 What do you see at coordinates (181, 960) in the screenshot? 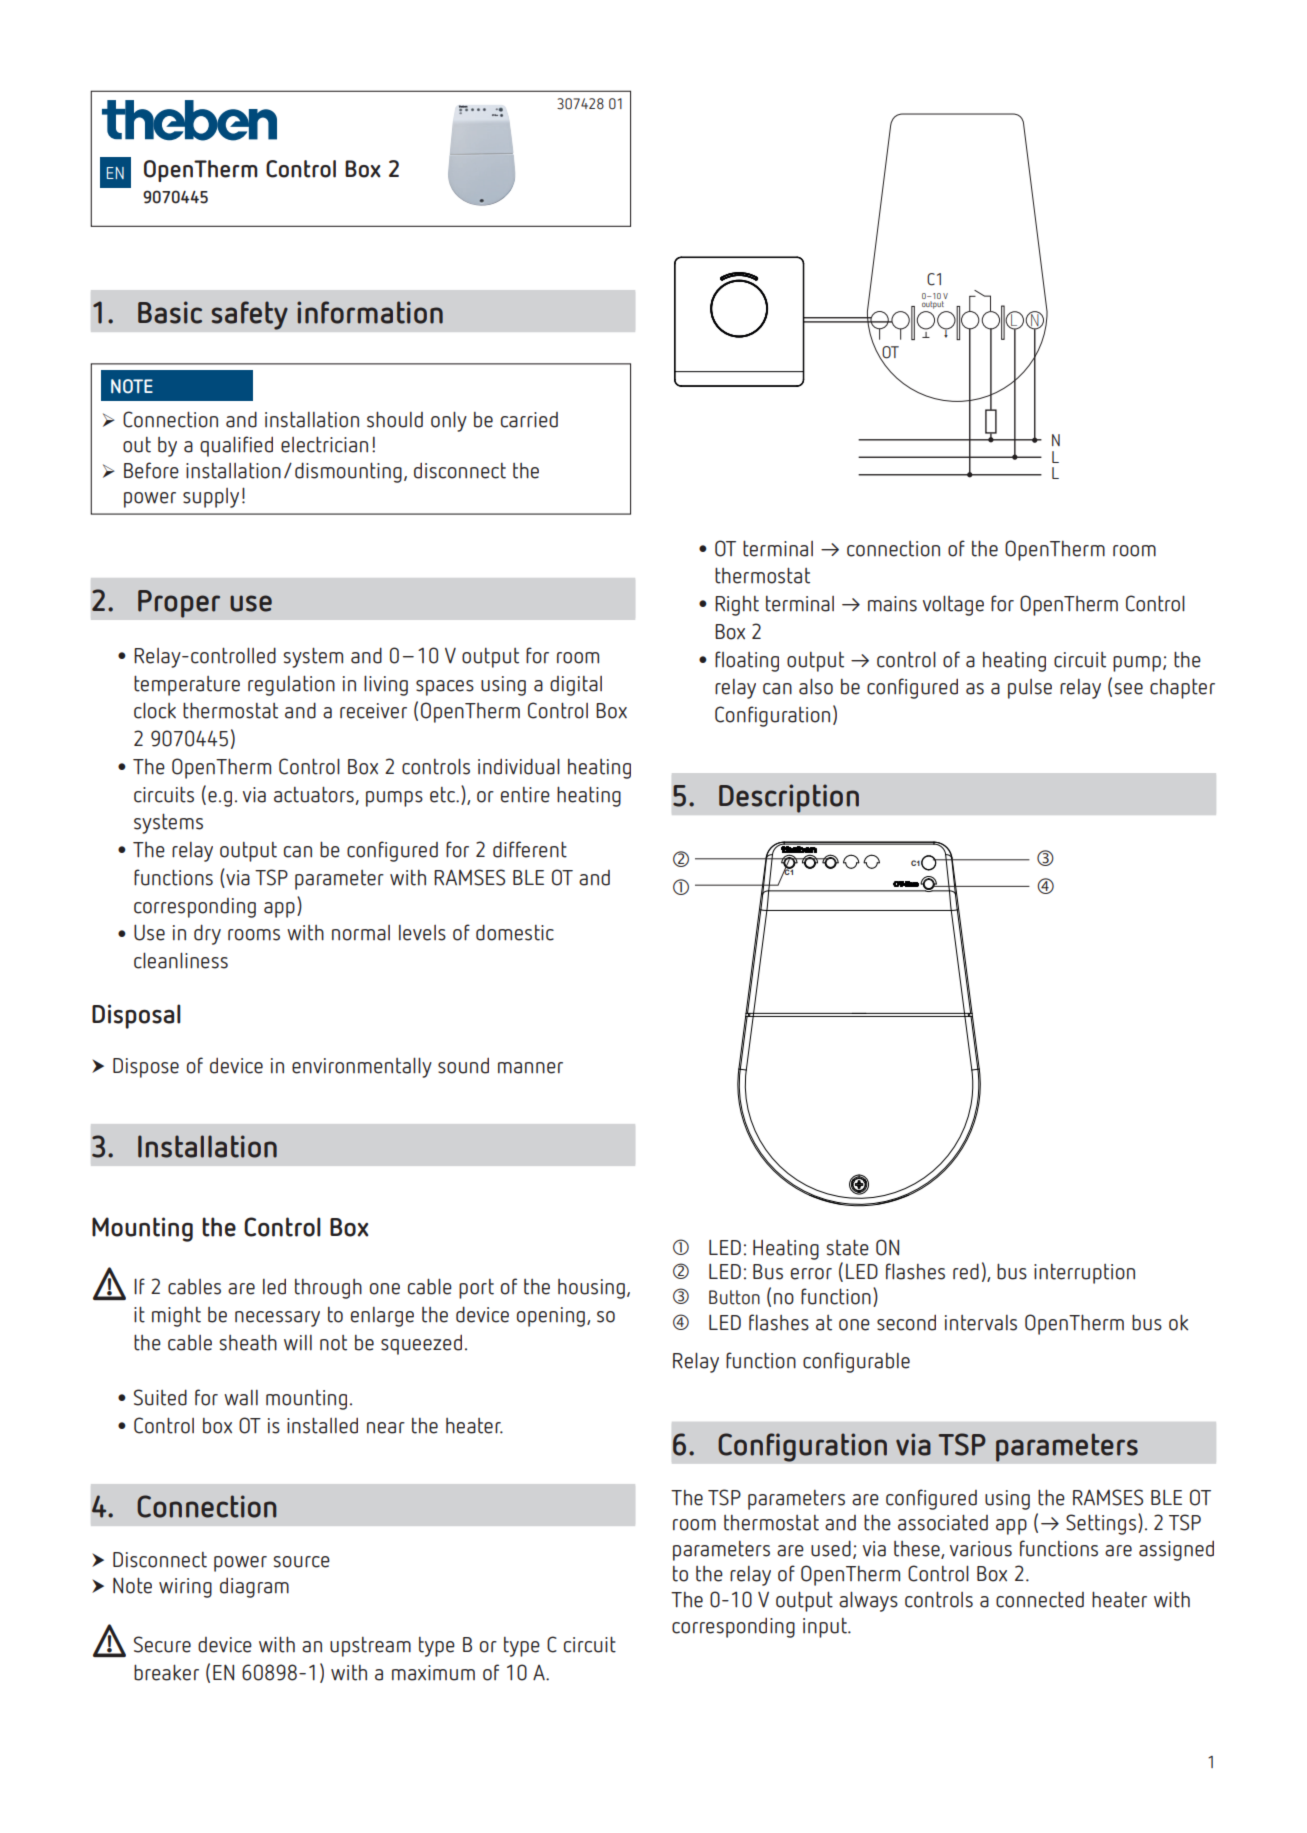
I see `cleanliness` at bounding box center [181, 960].
